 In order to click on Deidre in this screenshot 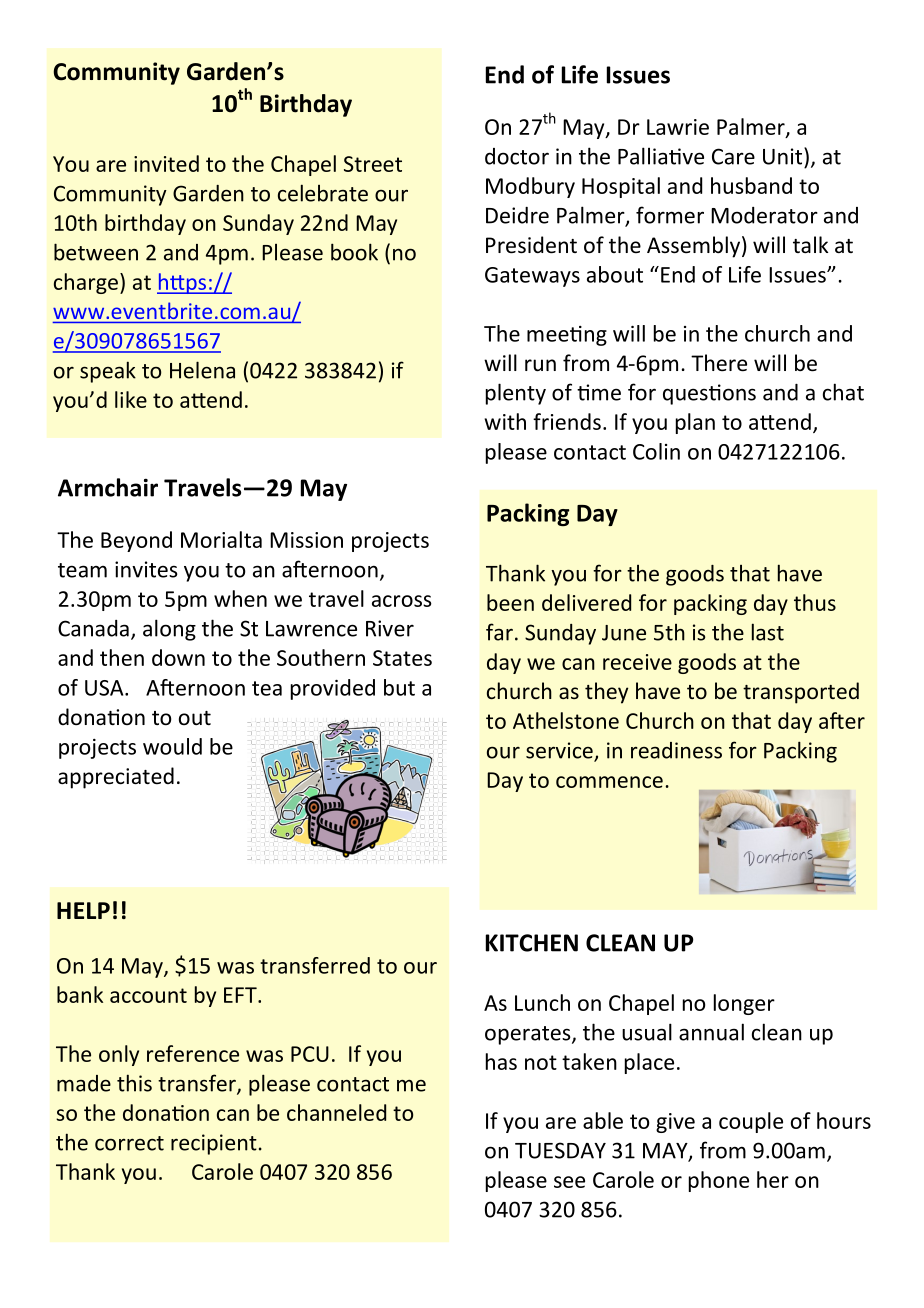, I will do `click(517, 215)`.
